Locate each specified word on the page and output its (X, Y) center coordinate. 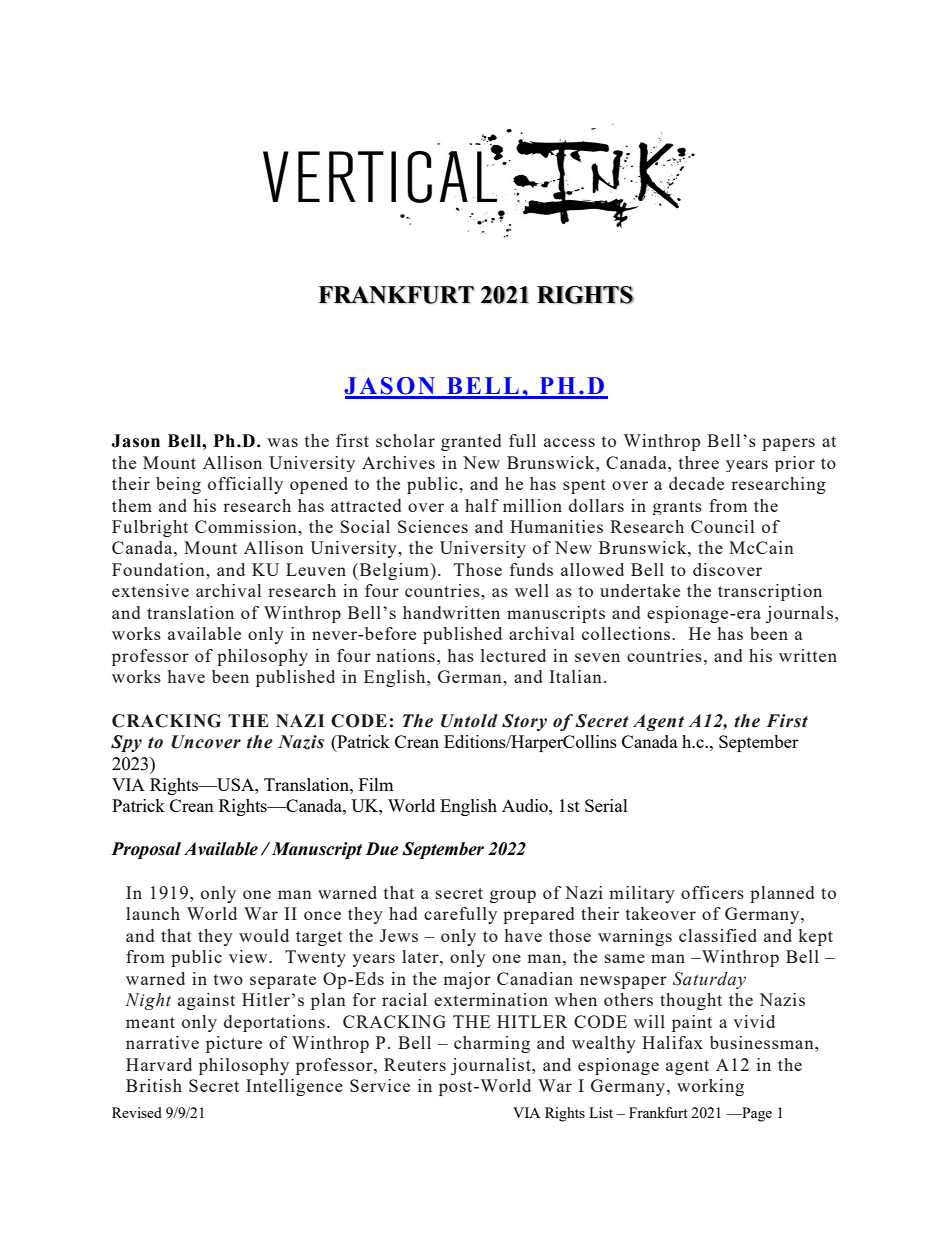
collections (627, 633)
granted (471, 442)
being (178, 485)
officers (712, 892)
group (513, 896)
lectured (513, 655)
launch (153, 913)
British (154, 1085)
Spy (126, 743)
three (699, 462)
